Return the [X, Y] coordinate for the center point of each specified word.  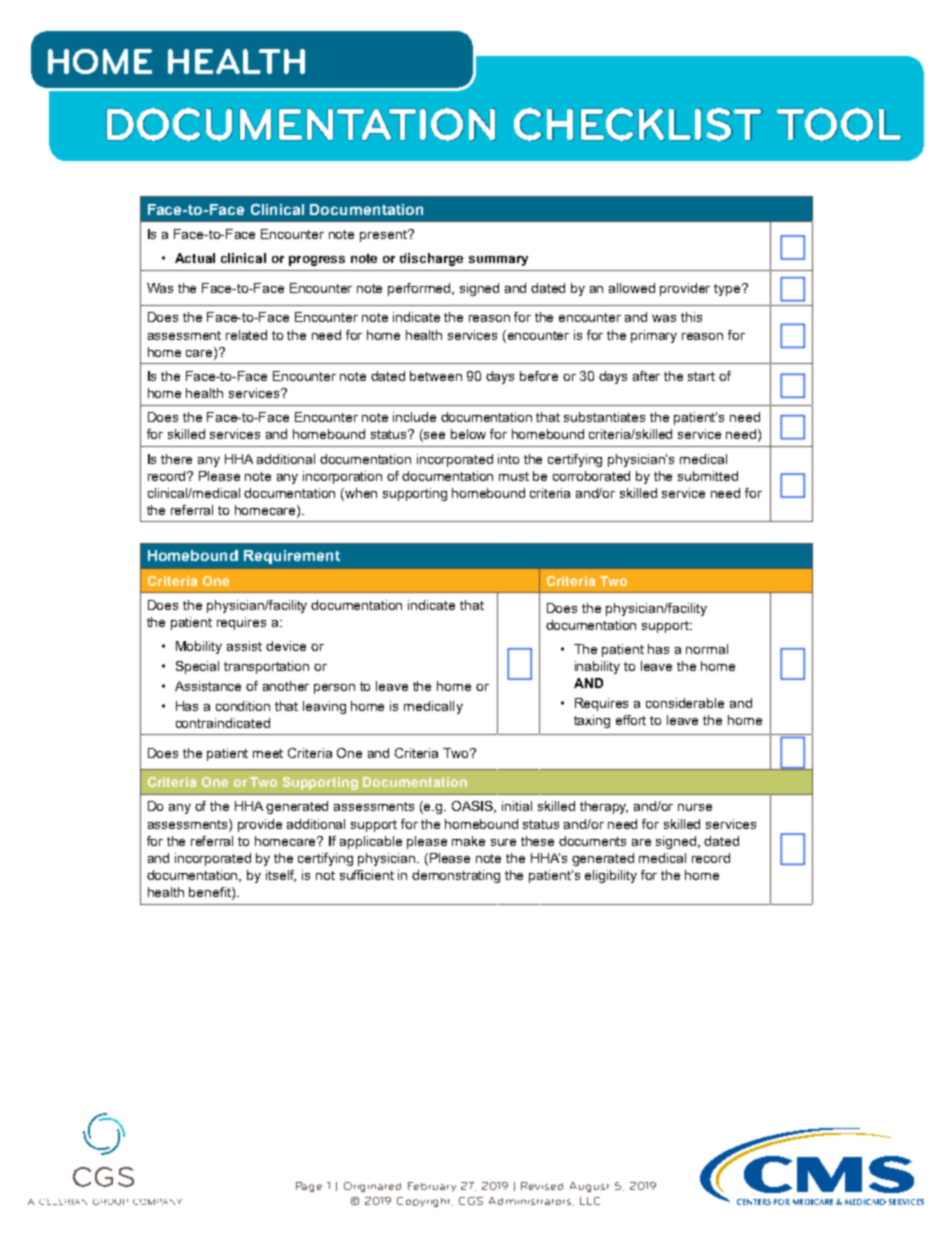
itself [281, 876]
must [514, 476]
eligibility [611, 876]
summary [498, 261]
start [701, 376]
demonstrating [456, 876]
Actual [195, 258]
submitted [708, 476]
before [539, 376]
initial [517, 806]
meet [268, 753]
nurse [695, 807]
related [246, 335]
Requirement [292, 557]
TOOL [839, 124]
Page [309, 1187]
